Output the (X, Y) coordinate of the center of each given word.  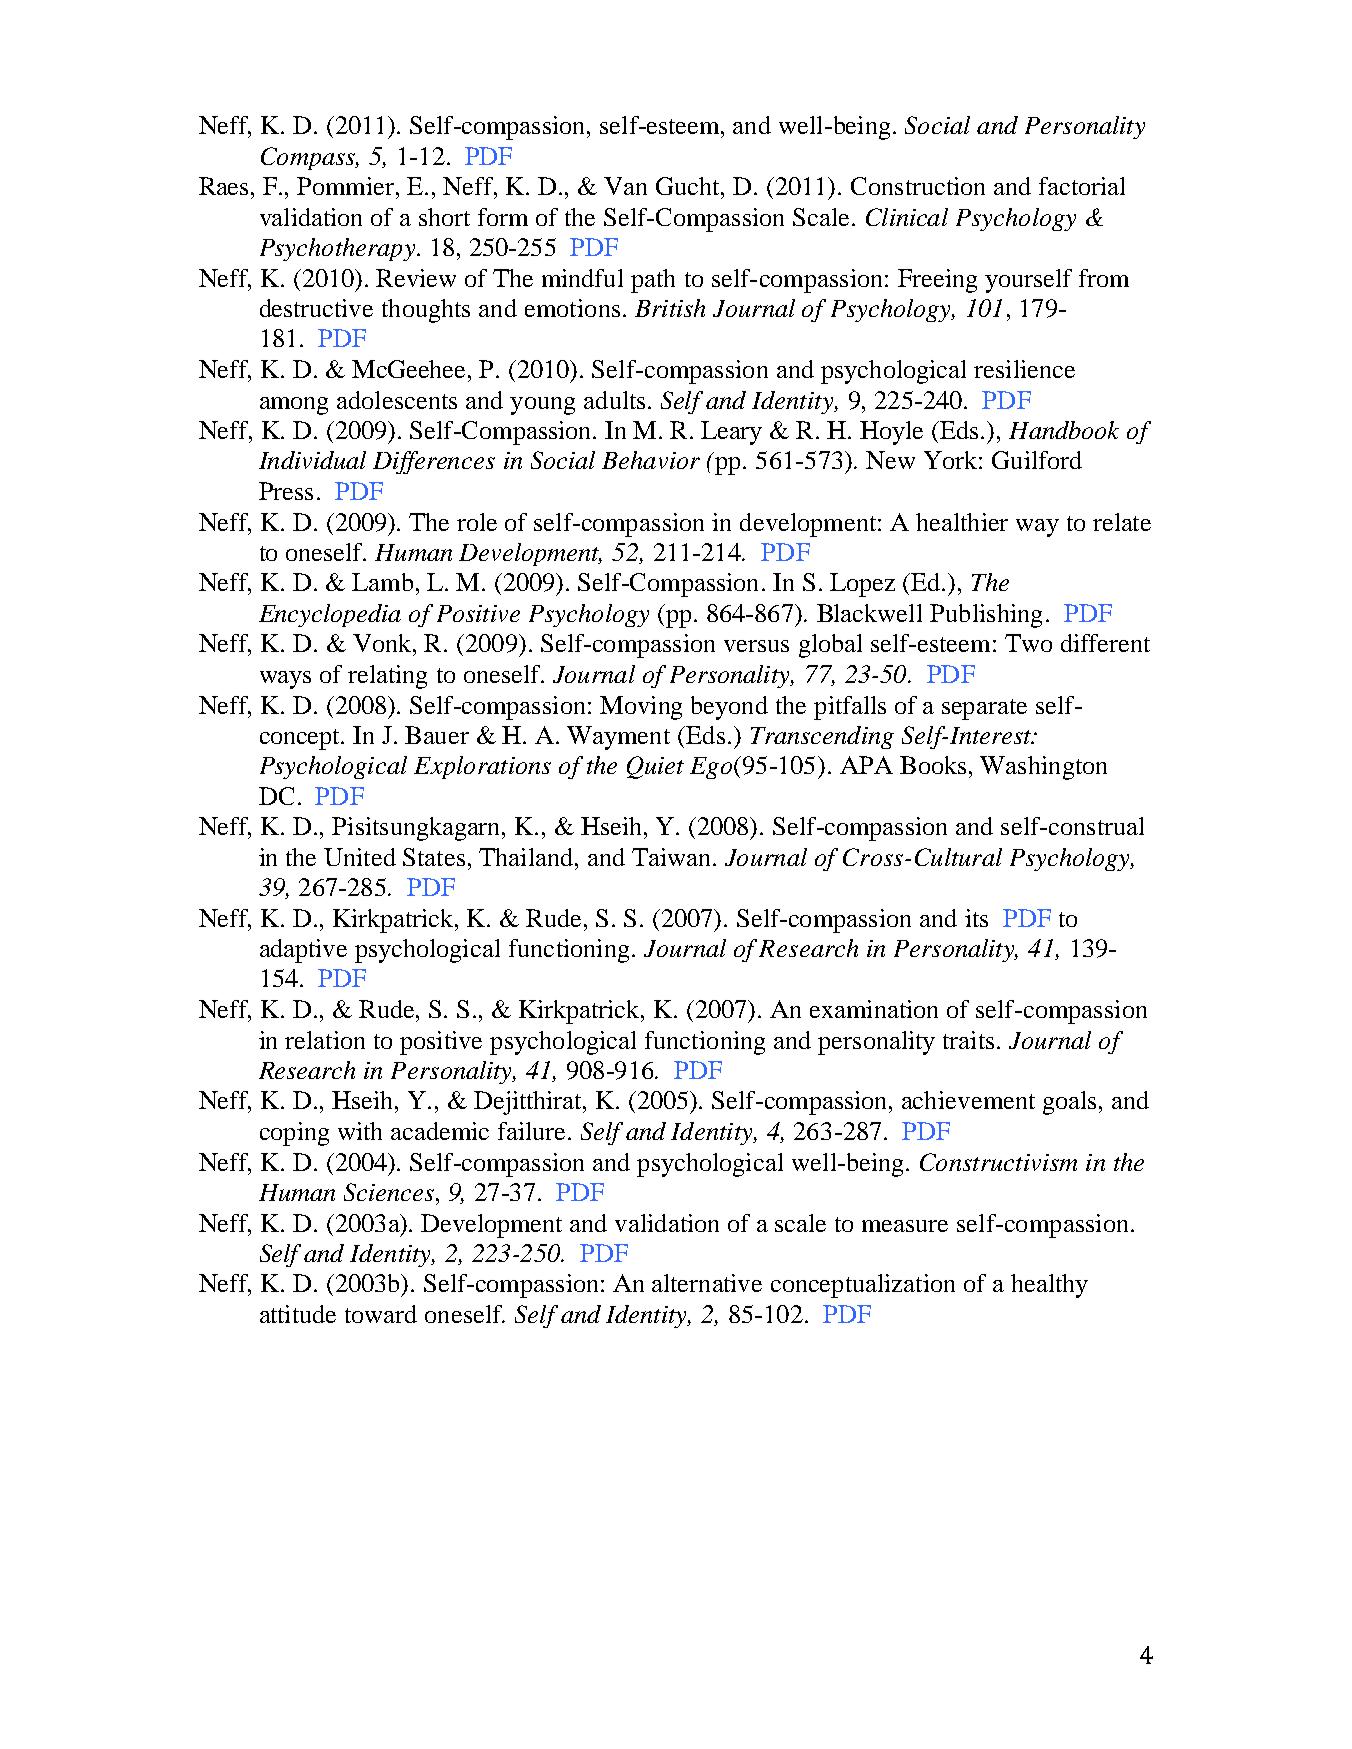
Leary (731, 433)
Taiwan (671, 857)
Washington (1043, 768)
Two (1028, 643)
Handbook (1064, 430)
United (360, 857)
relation (325, 1040)
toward (381, 1314)
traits (968, 1040)
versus (756, 646)
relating (387, 677)
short (444, 217)
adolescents (397, 400)
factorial (1082, 186)
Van (625, 186)
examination (874, 1009)
